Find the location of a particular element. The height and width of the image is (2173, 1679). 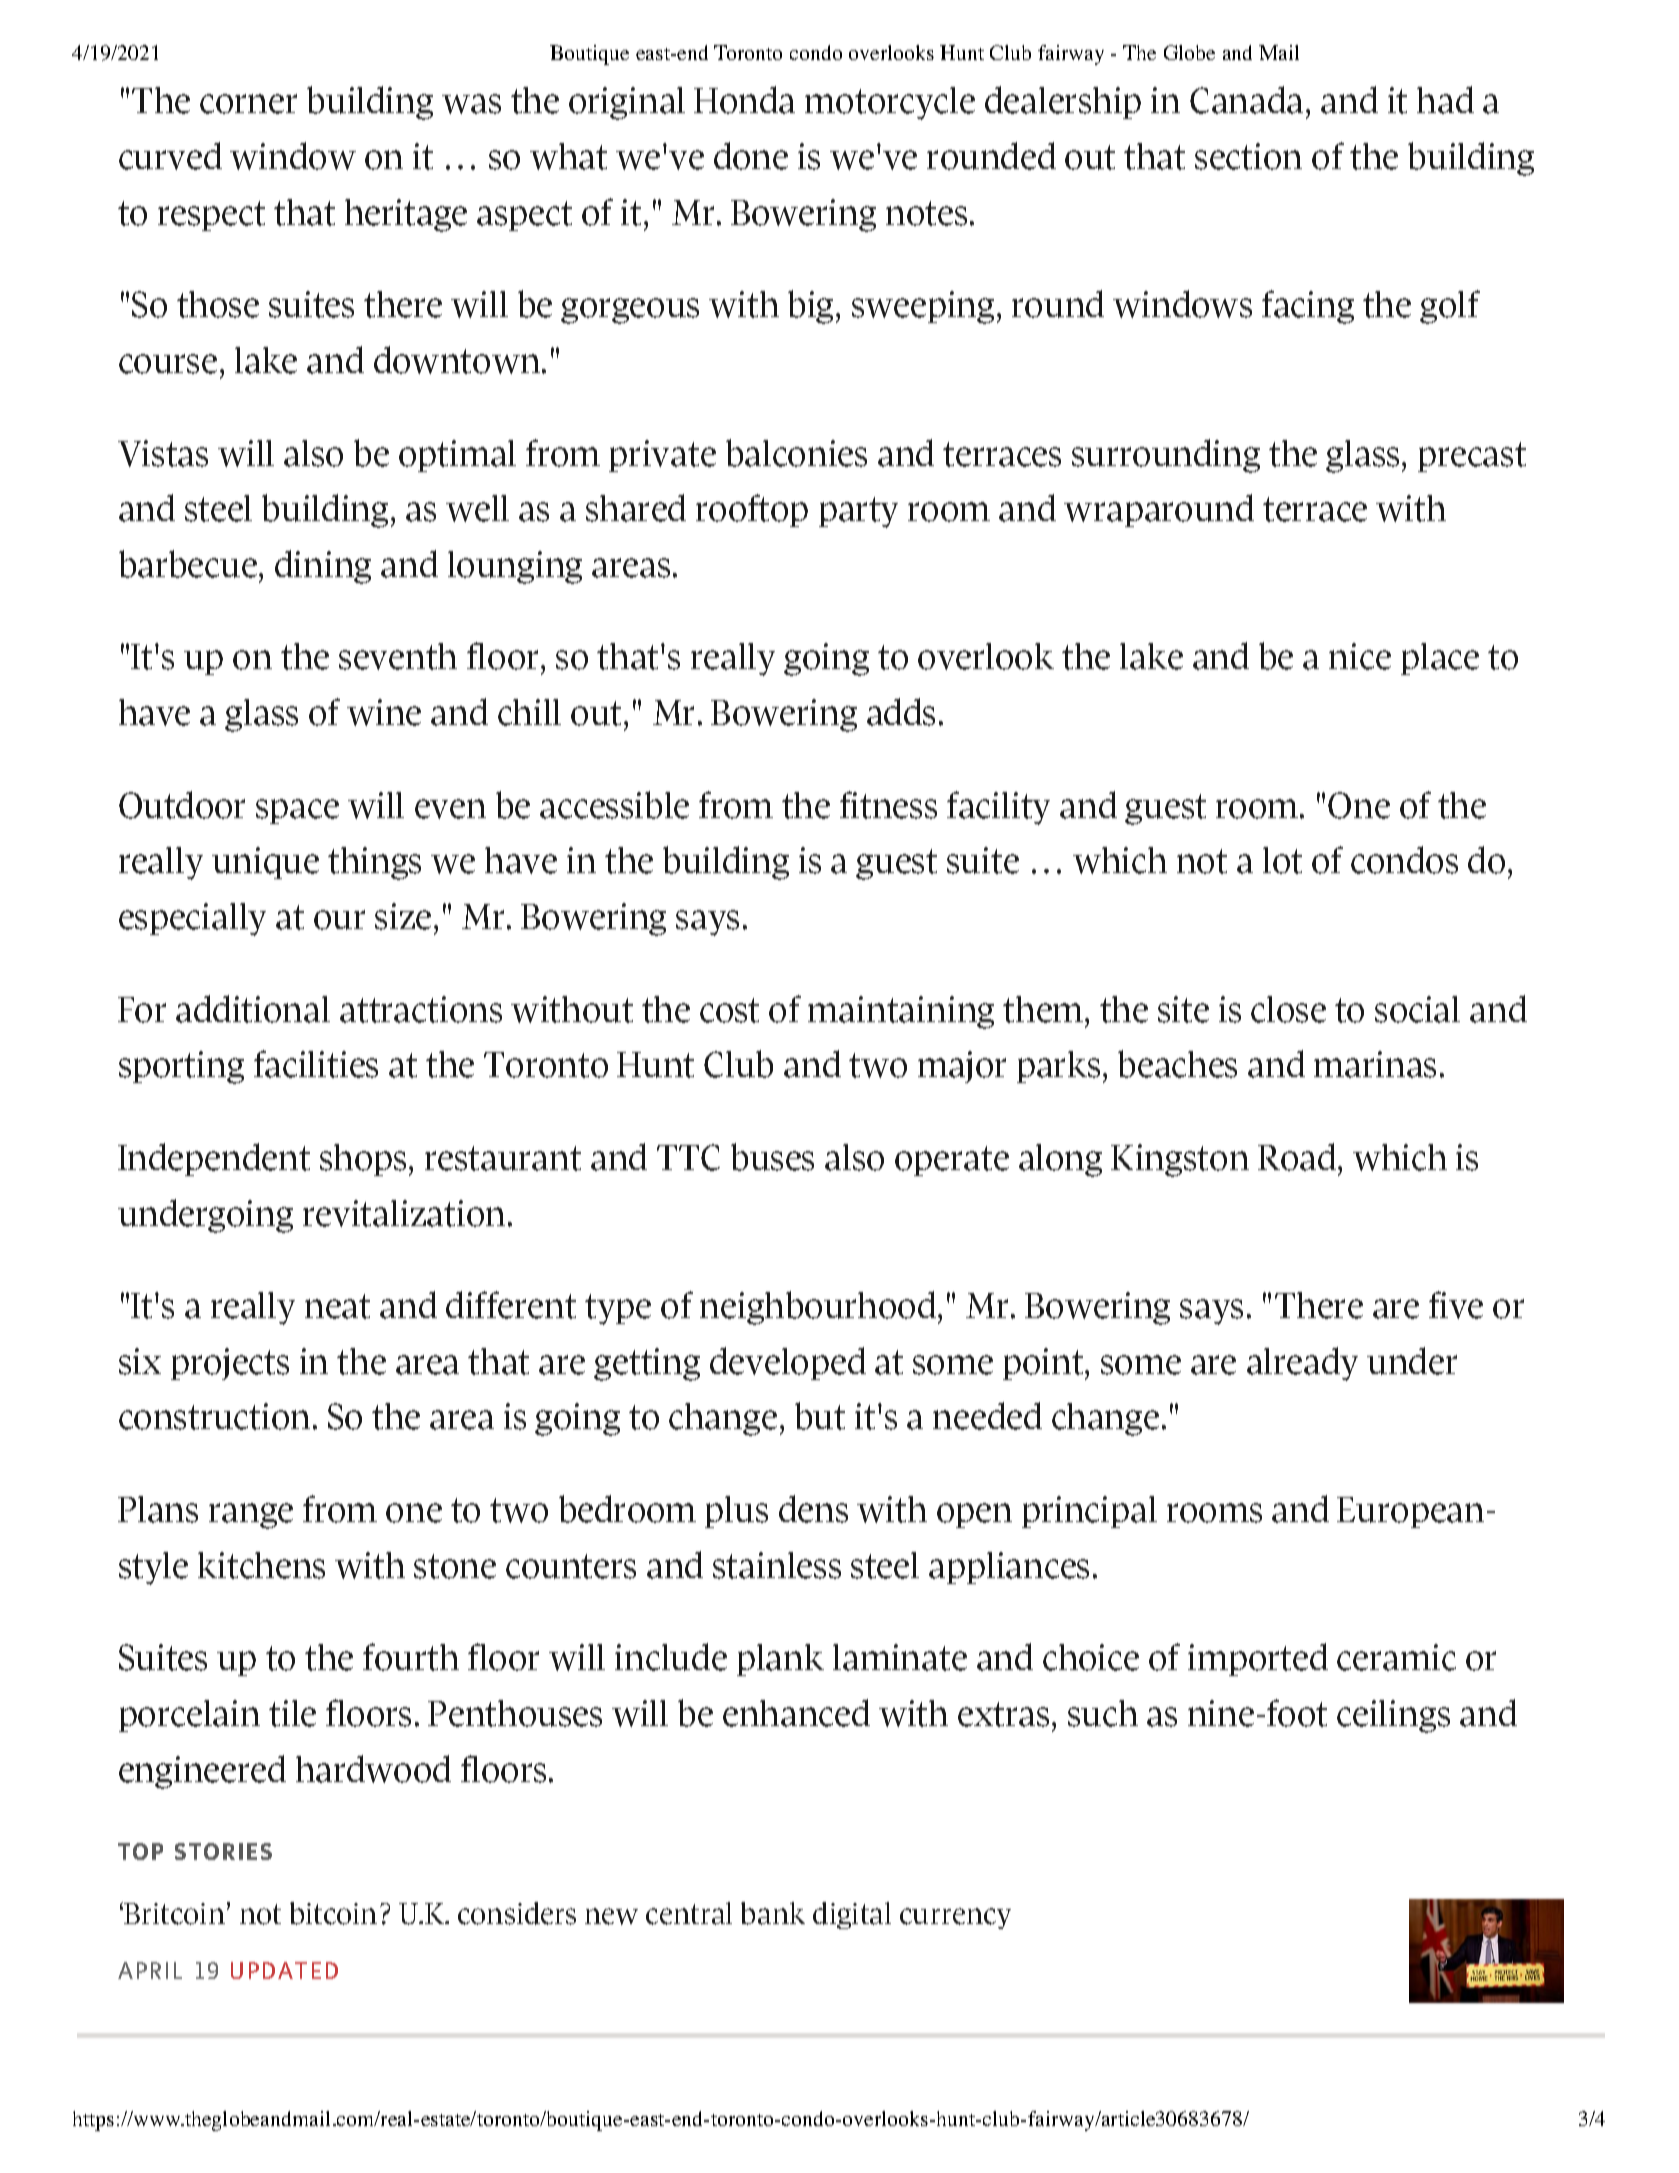

facilities is located at coordinates (316, 1064).
